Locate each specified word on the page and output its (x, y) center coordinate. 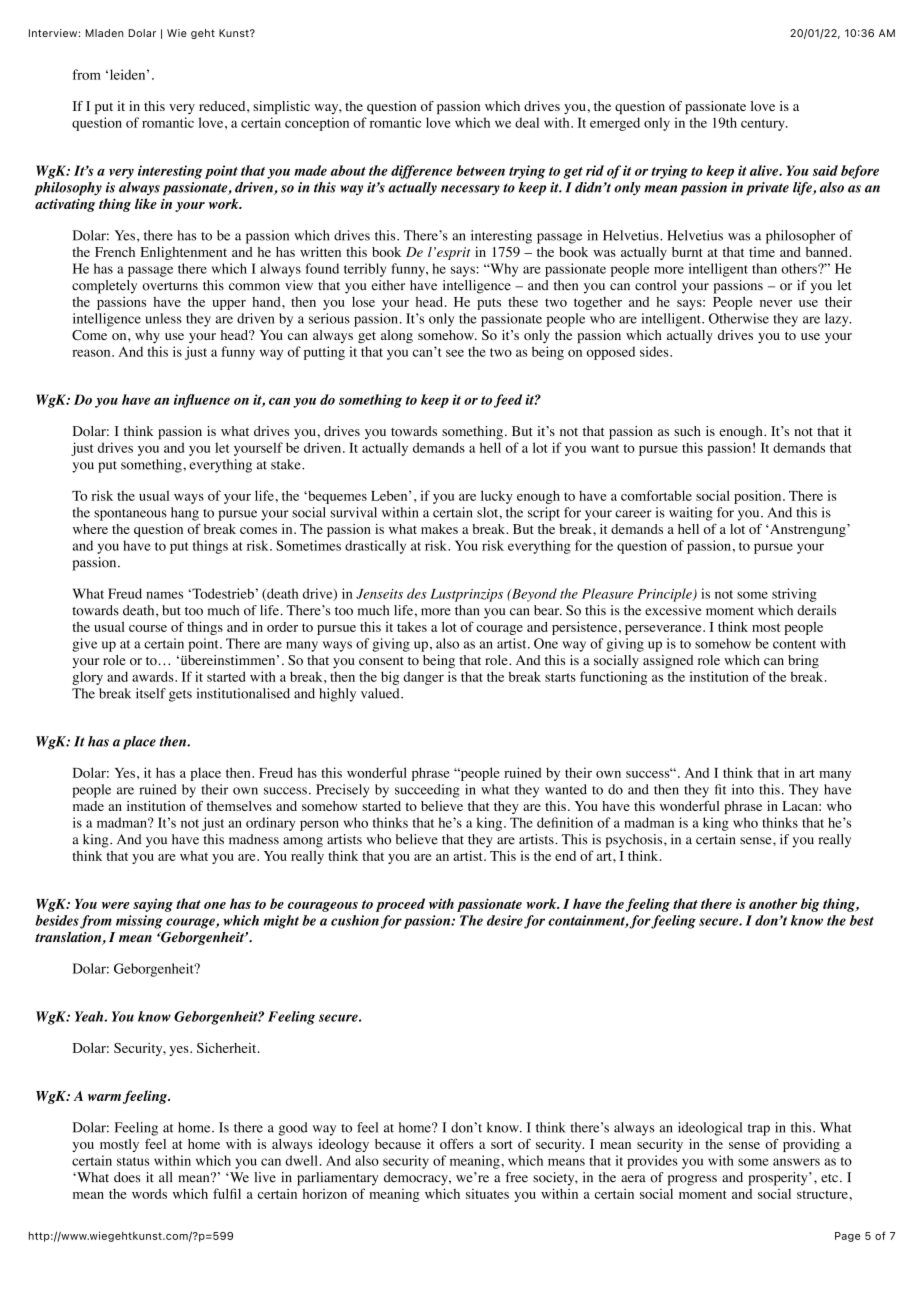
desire (505, 920)
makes (439, 529)
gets (180, 696)
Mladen (104, 33)
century (764, 125)
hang (185, 514)
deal (527, 122)
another (773, 903)
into (743, 789)
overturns (170, 286)
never (776, 303)
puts (489, 304)
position (759, 497)
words (149, 1194)
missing (139, 922)
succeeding (427, 791)
